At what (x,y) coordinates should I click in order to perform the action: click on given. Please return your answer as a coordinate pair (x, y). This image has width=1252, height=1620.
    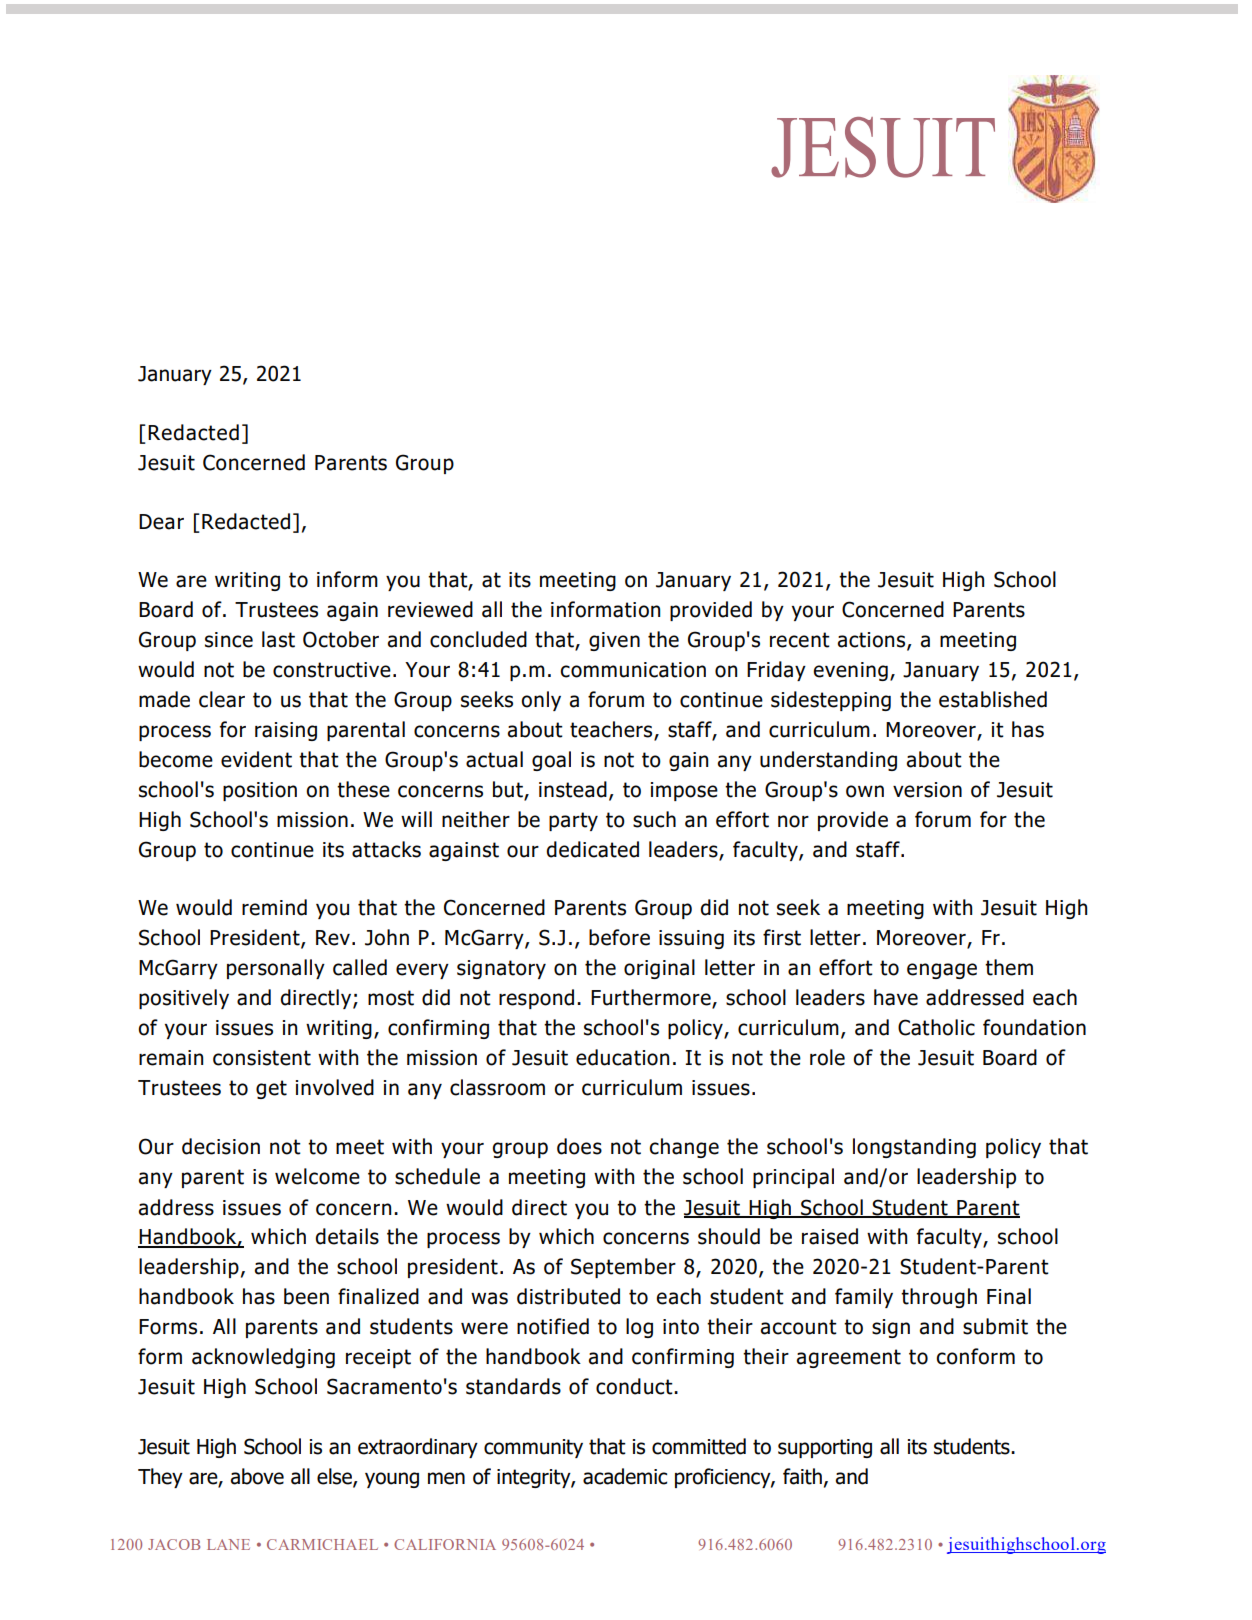
    Looking at the image, I should click on (614, 641).
